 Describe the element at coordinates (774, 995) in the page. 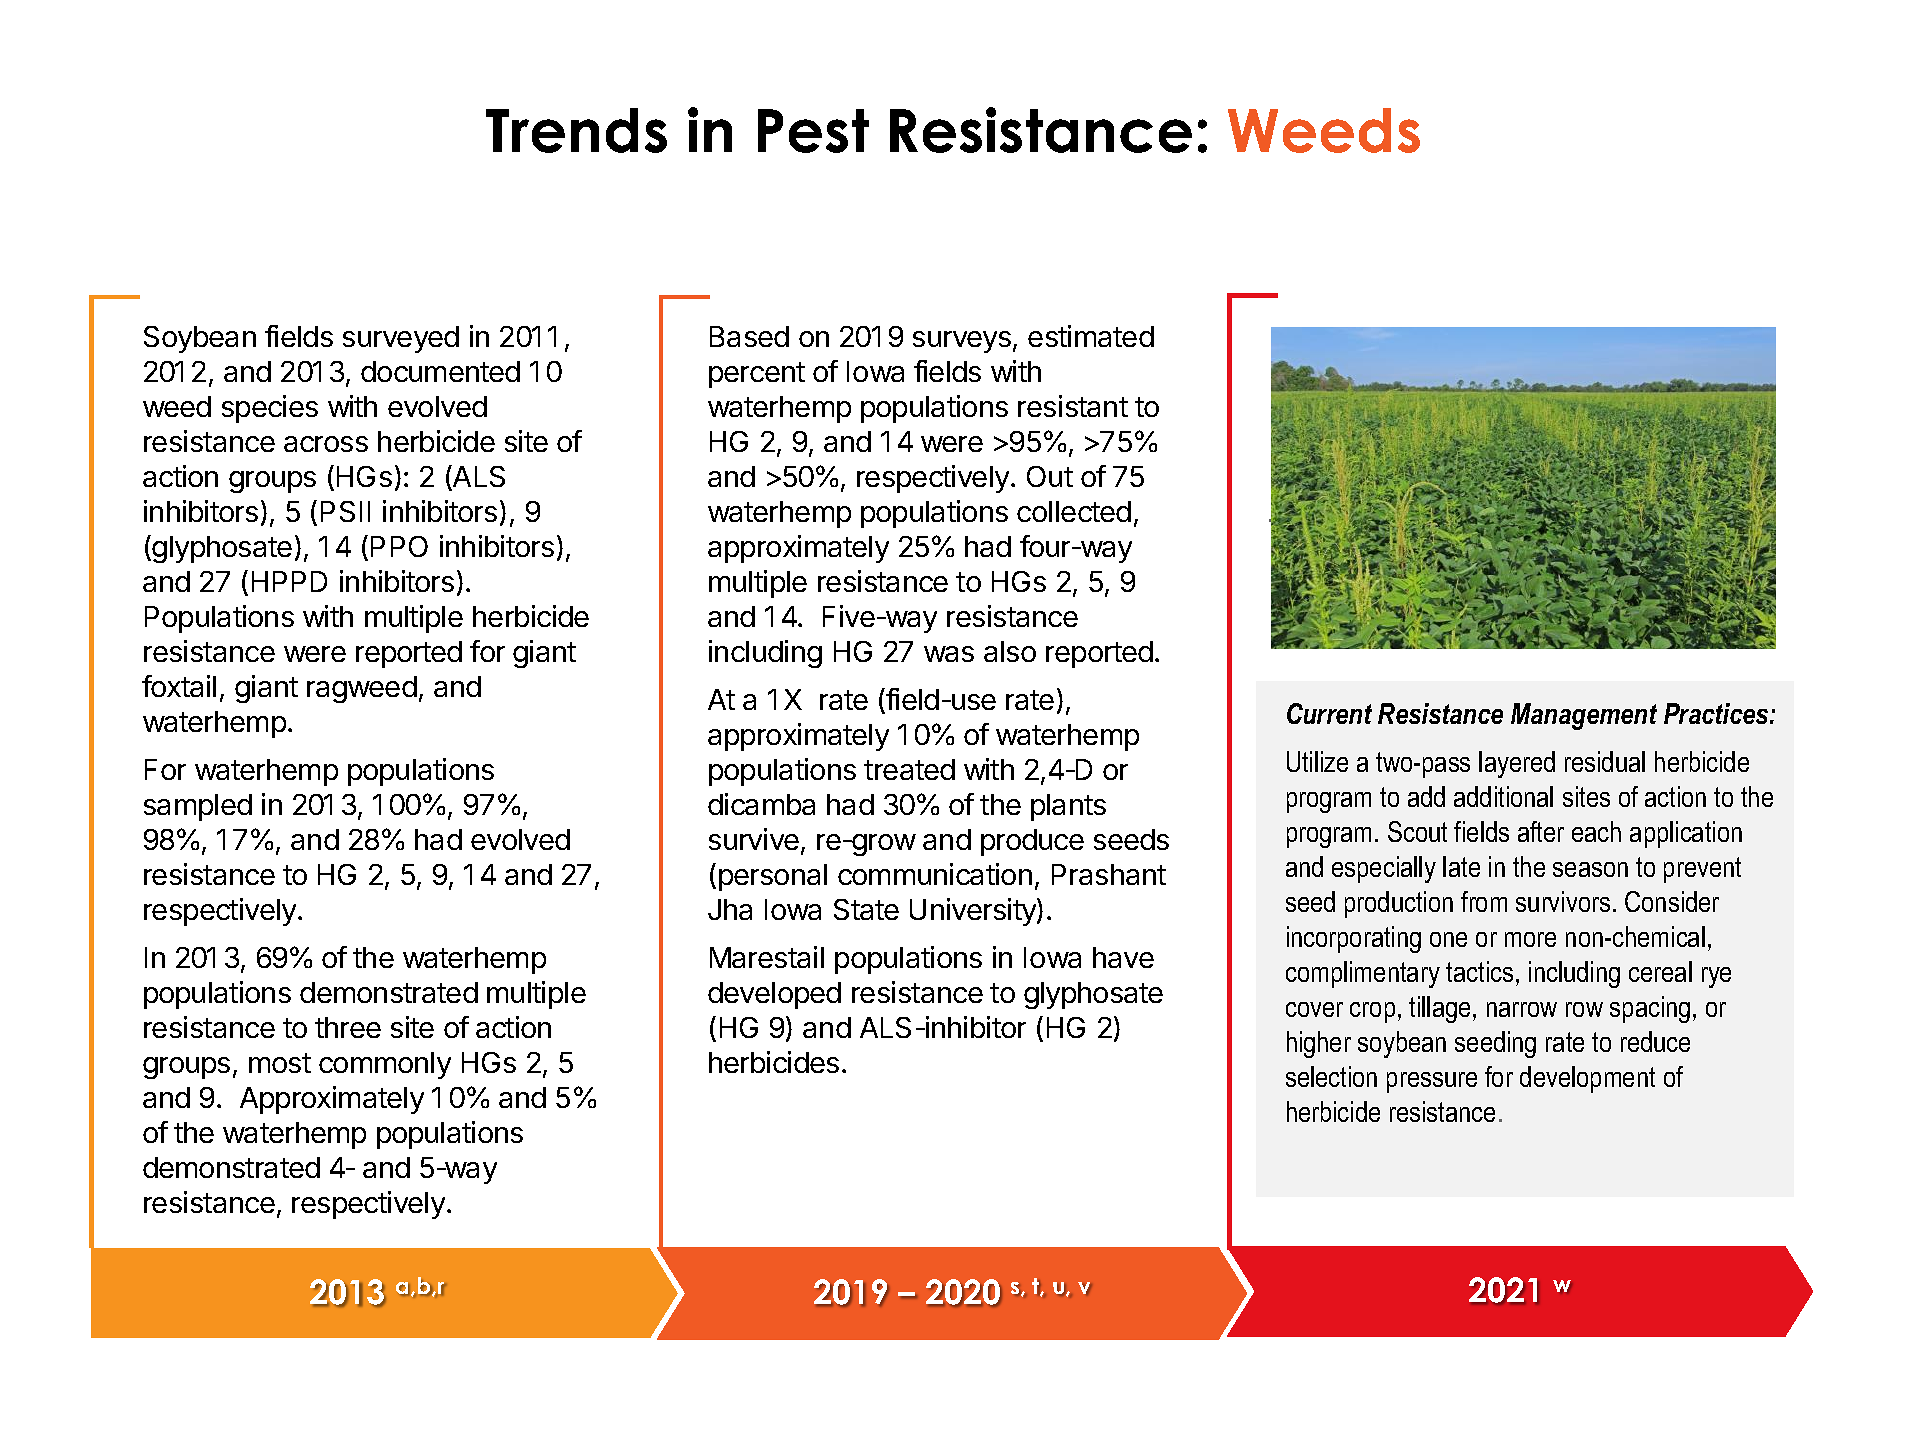

I see `developed` at that location.
